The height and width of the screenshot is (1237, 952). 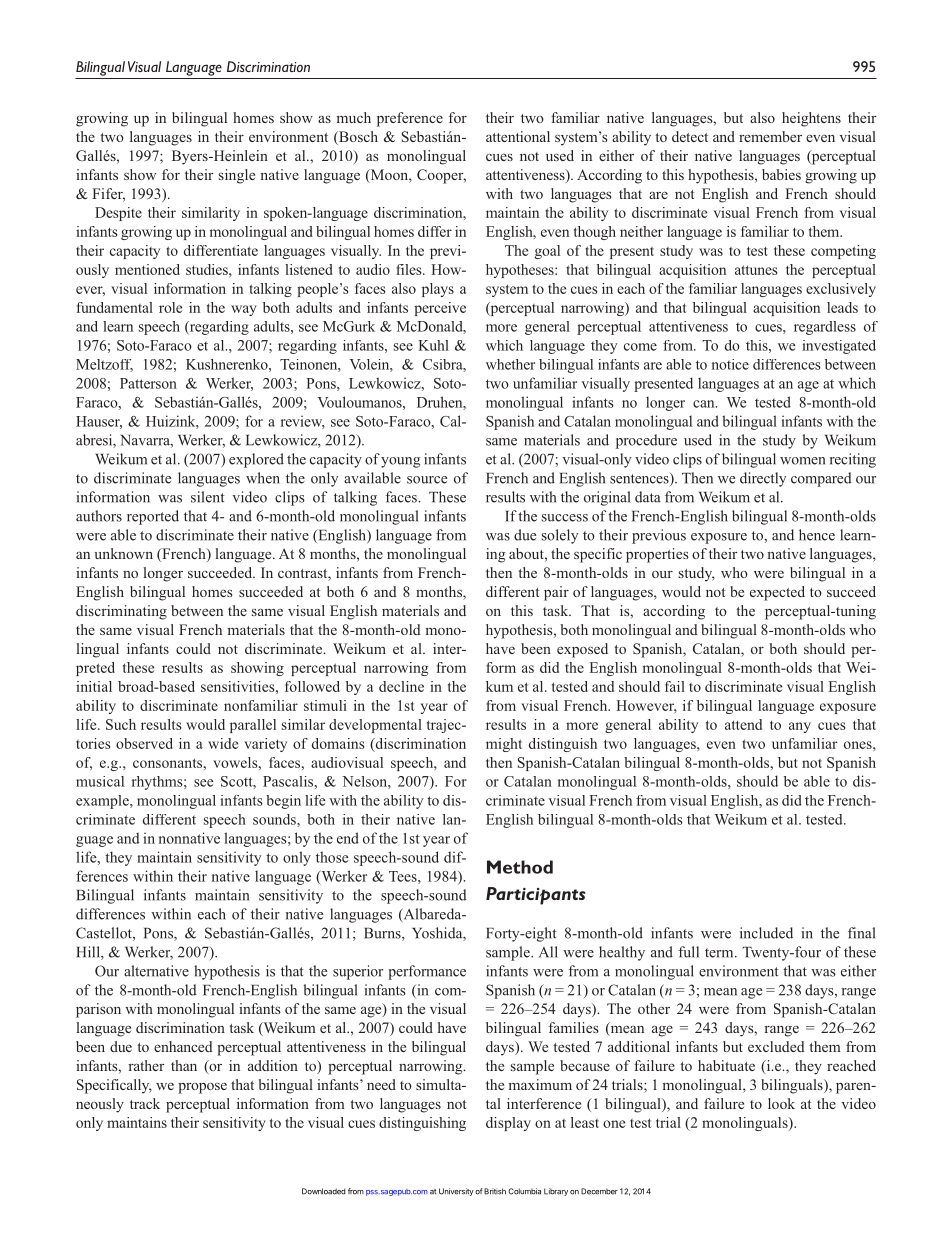 I want to click on Patterson, so click(x=148, y=383).
